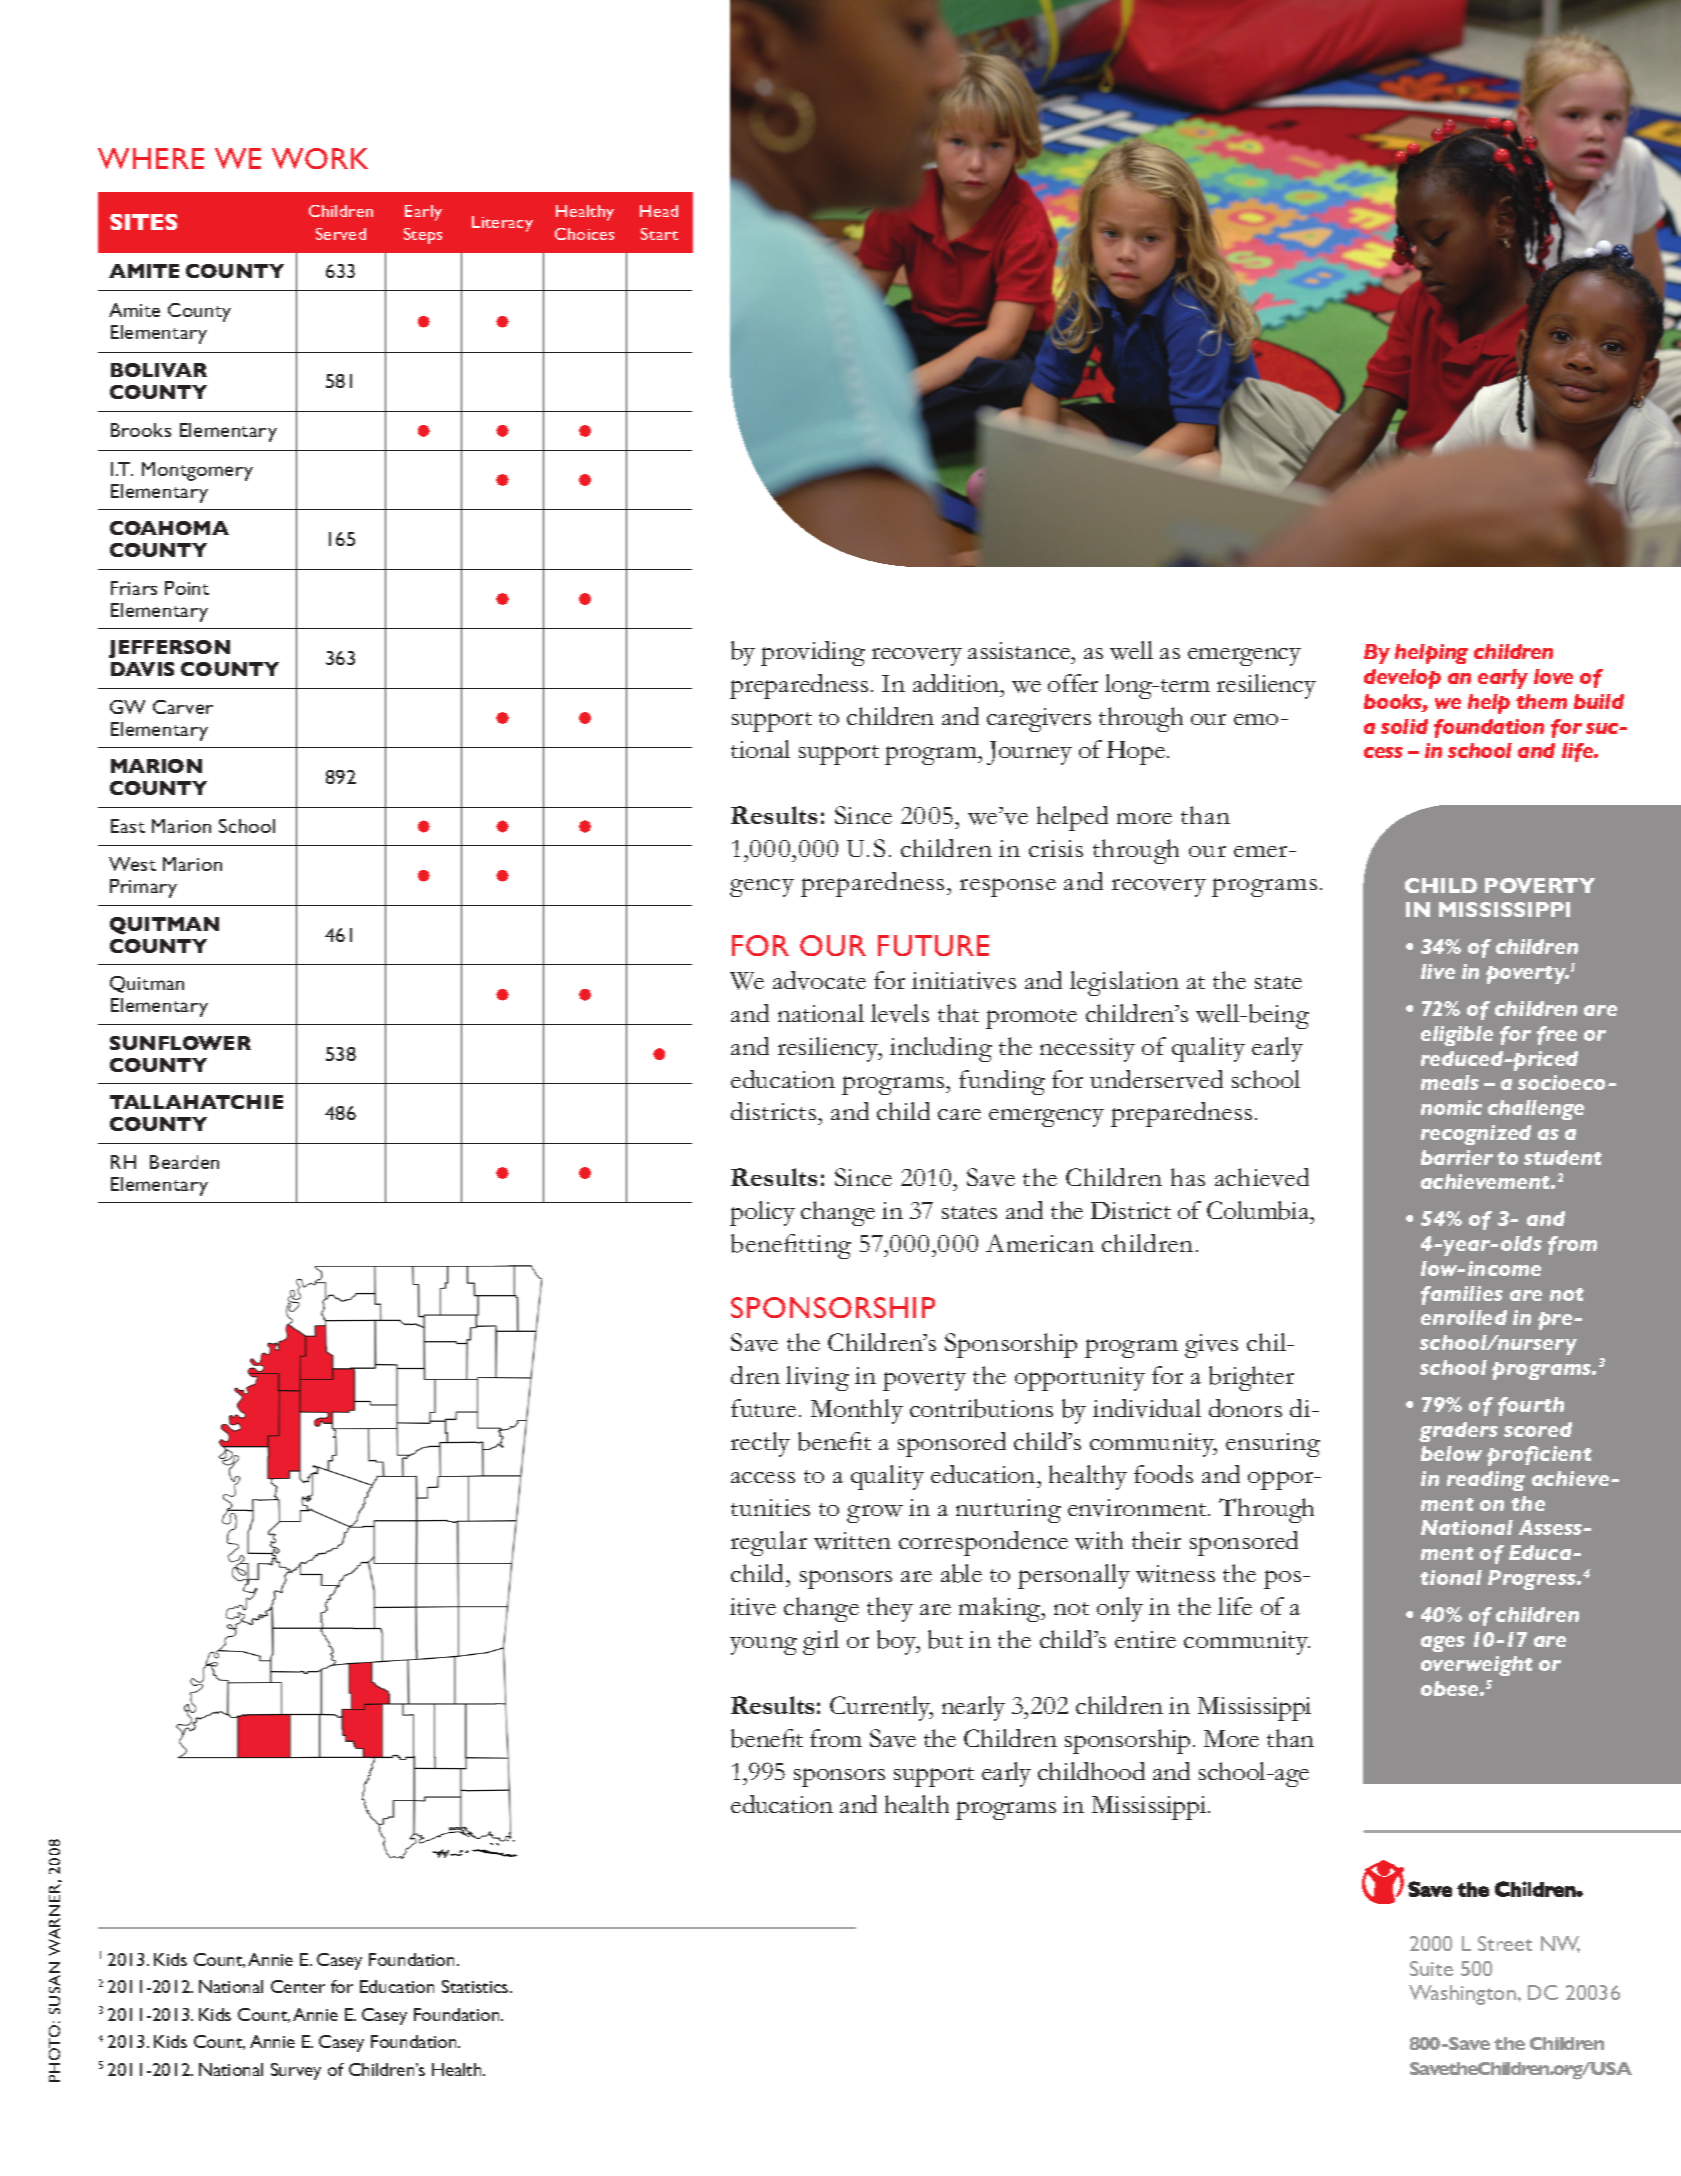 Image resolution: width=1681 pixels, height=2176 pixels. What do you see at coordinates (298, 1986) in the screenshot?
I see `Center` at bounding box center [298, 1986].
